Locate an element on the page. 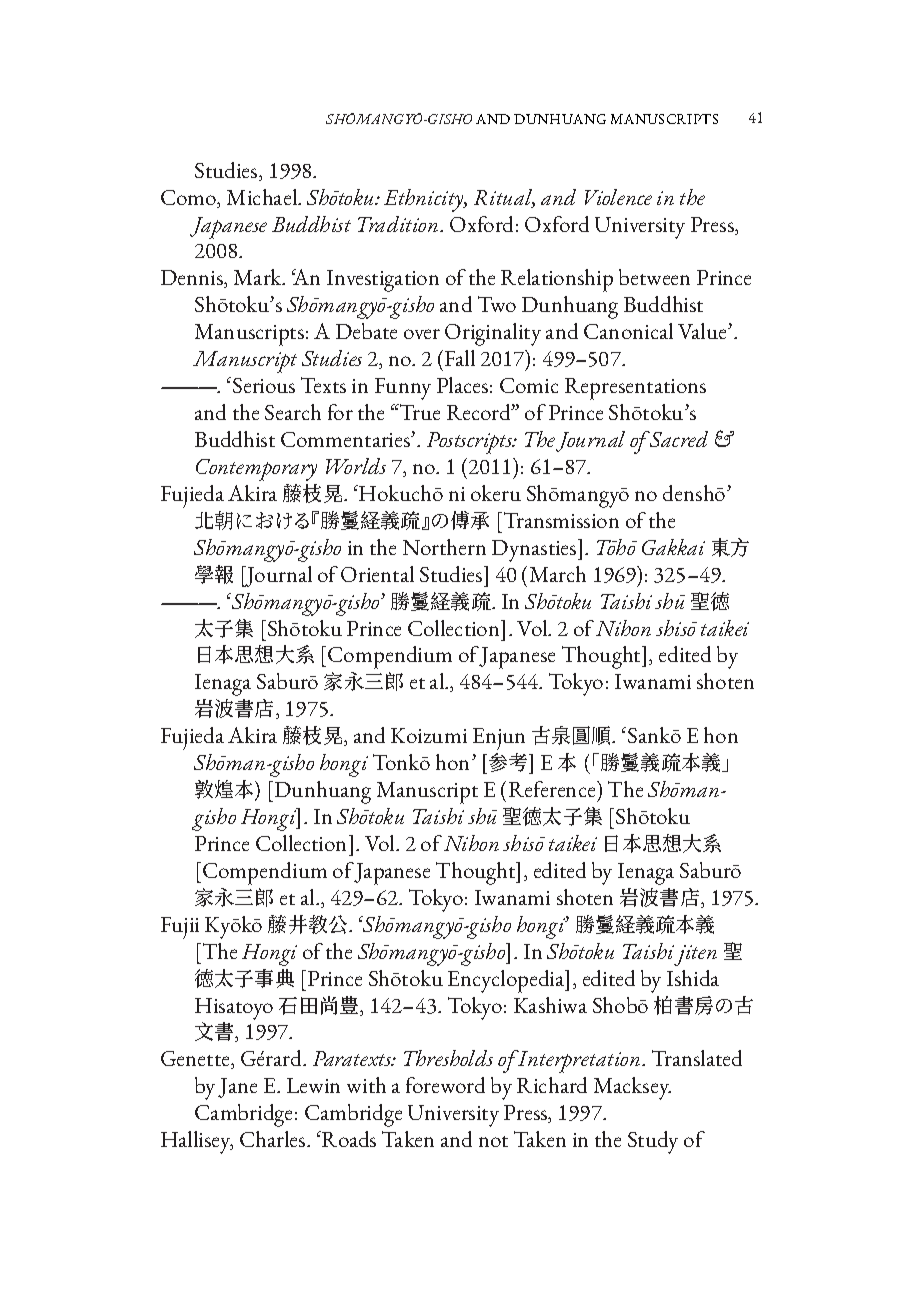 The width and height of the image is (924, 1305). Michael is located at coordinates (263, 197).
